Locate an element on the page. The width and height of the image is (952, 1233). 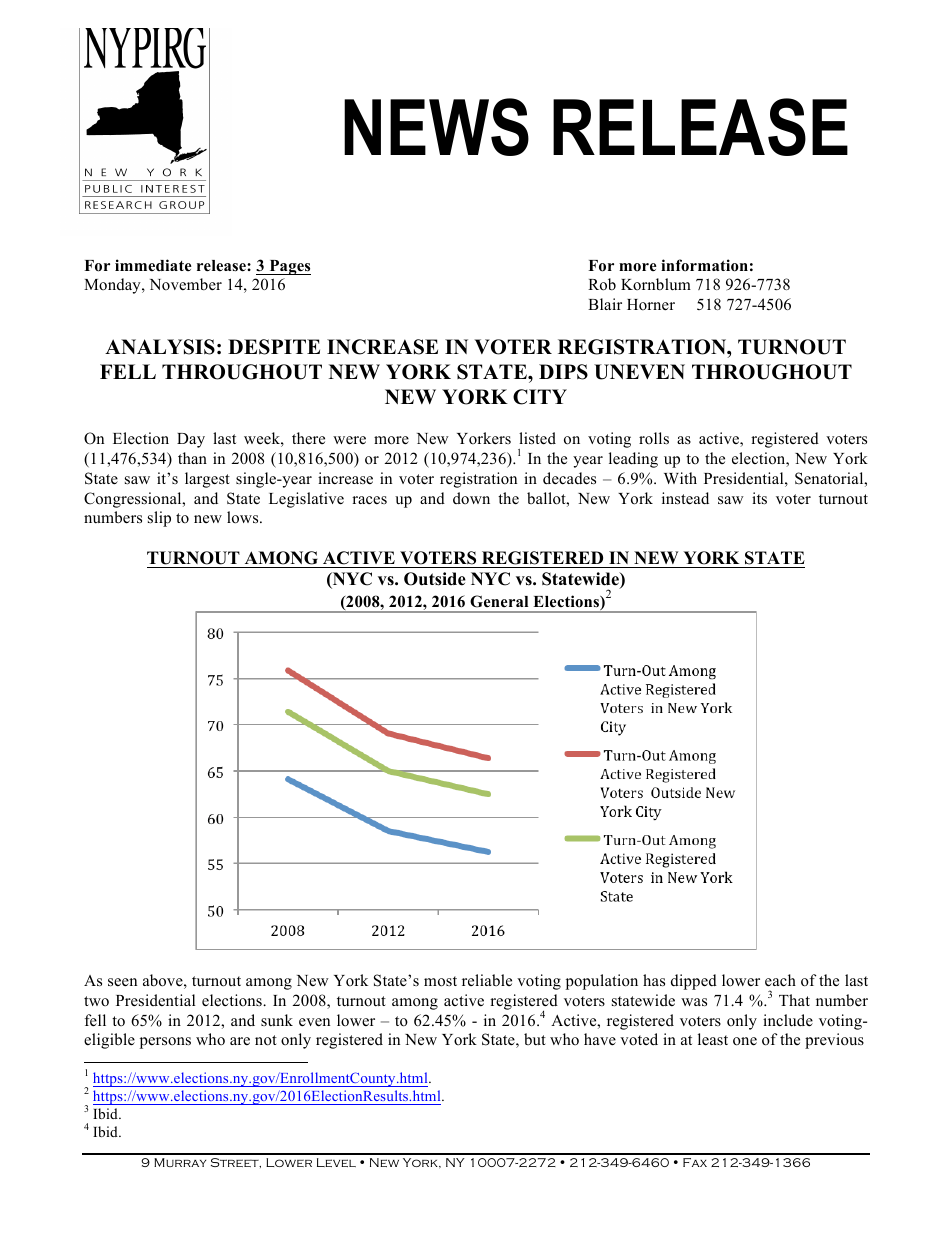
reliable is located at coordinates (487, 980).
